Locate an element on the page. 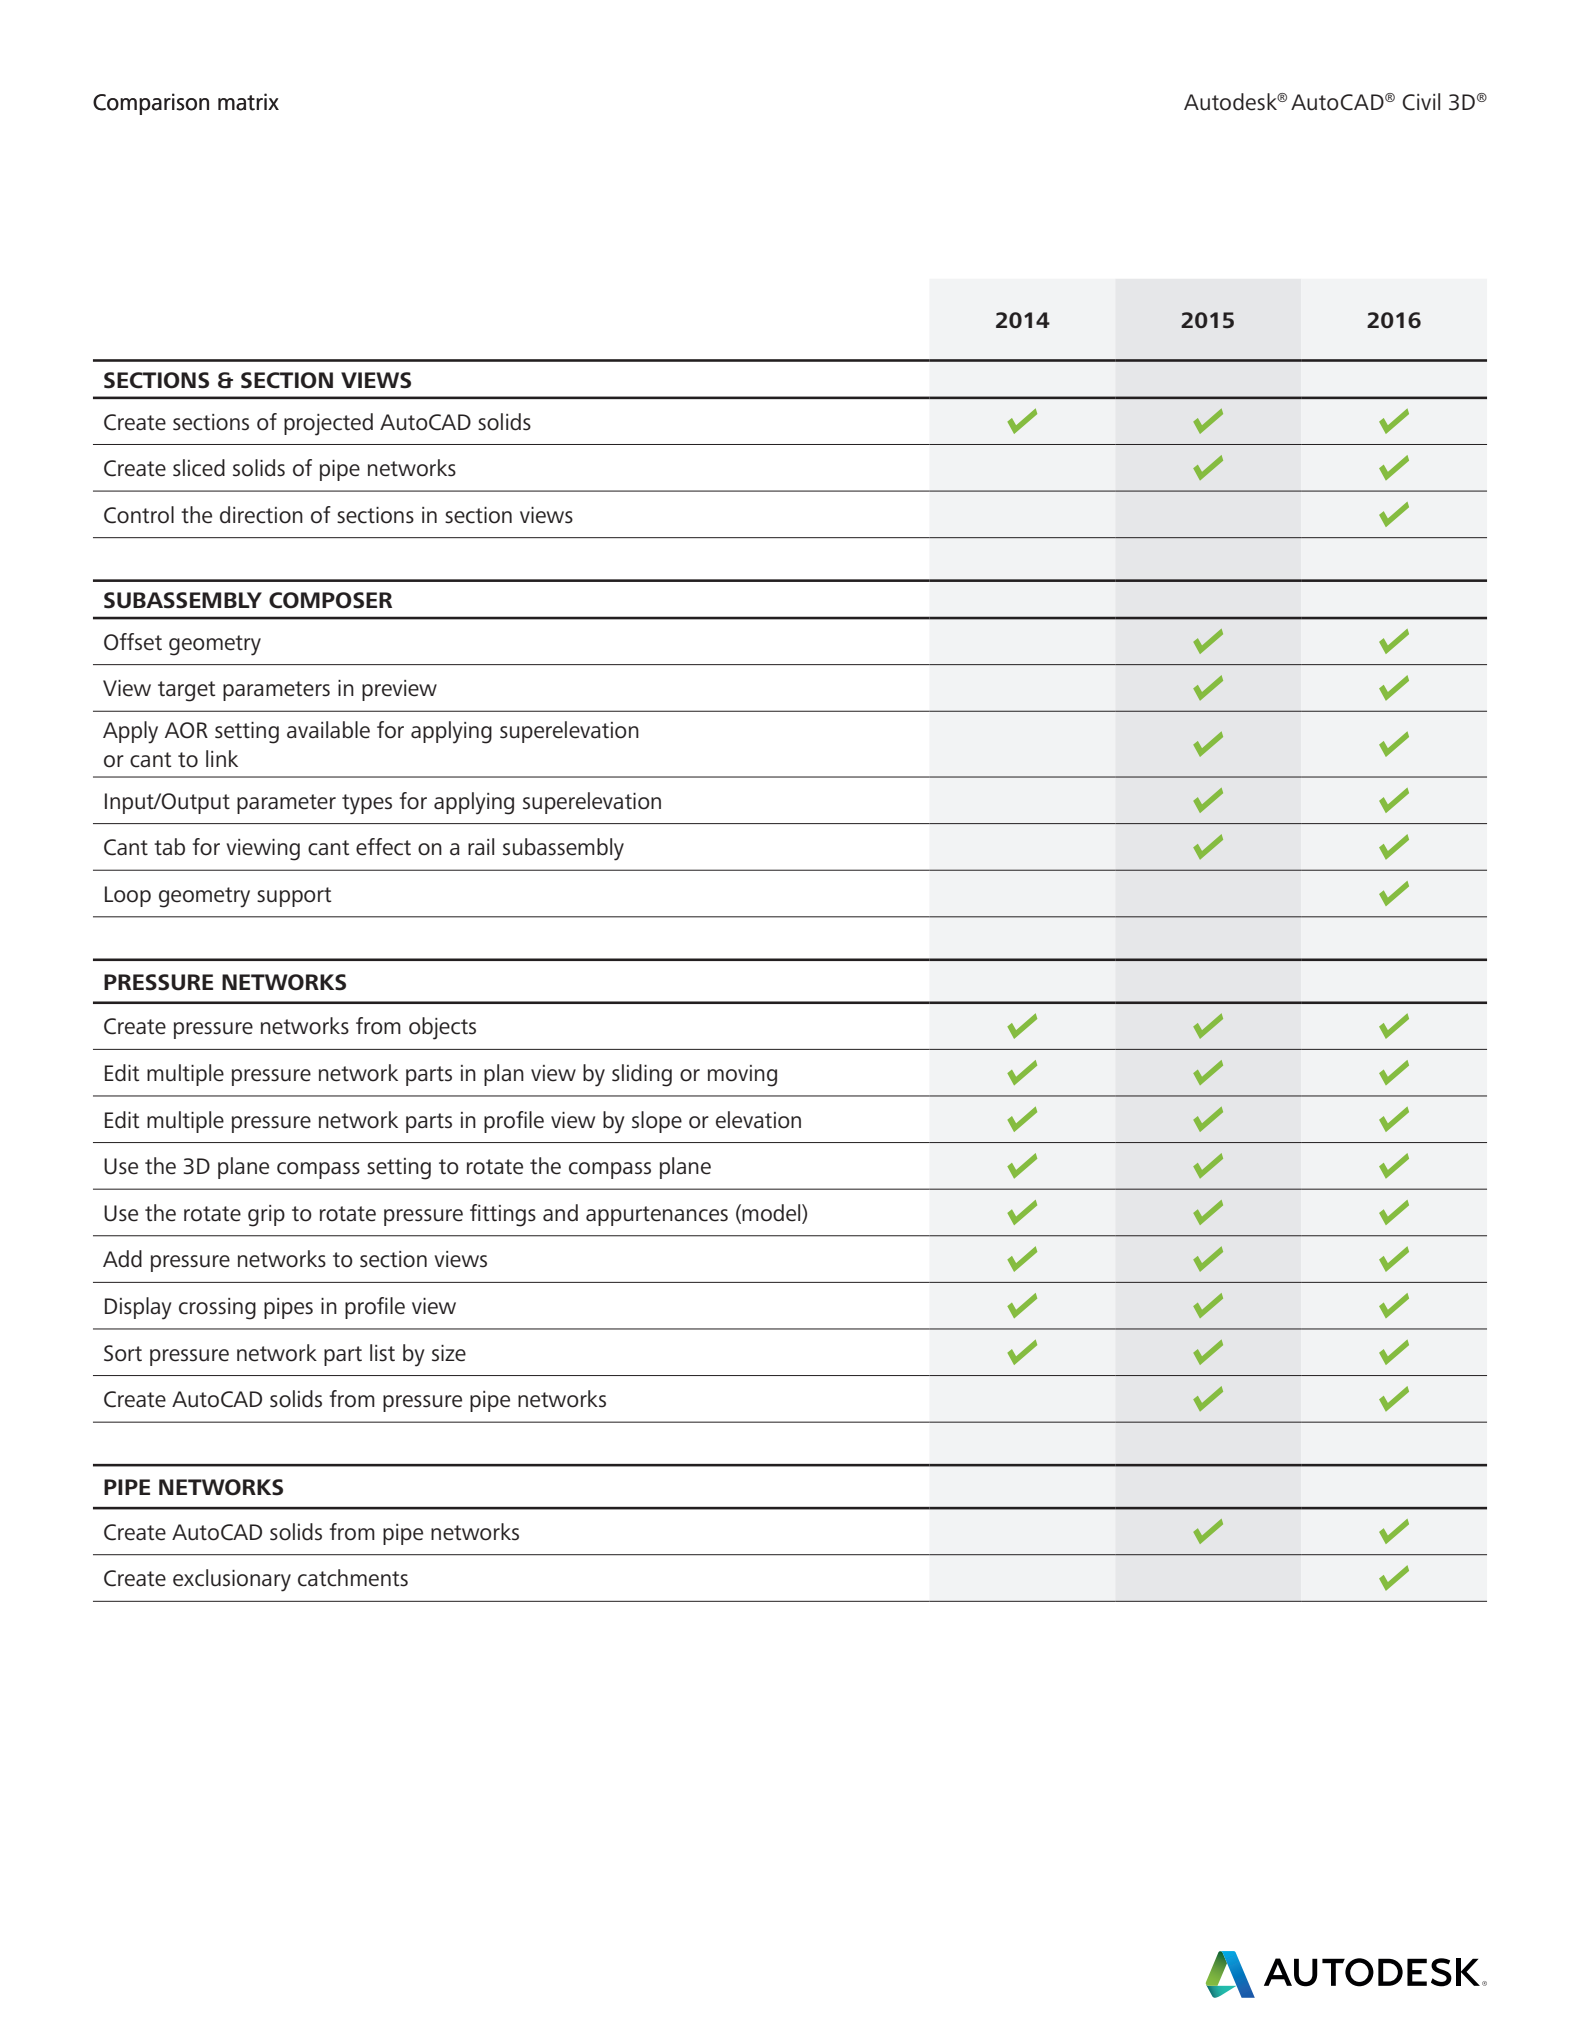  fittings is located at coordinates (503, 1215).
